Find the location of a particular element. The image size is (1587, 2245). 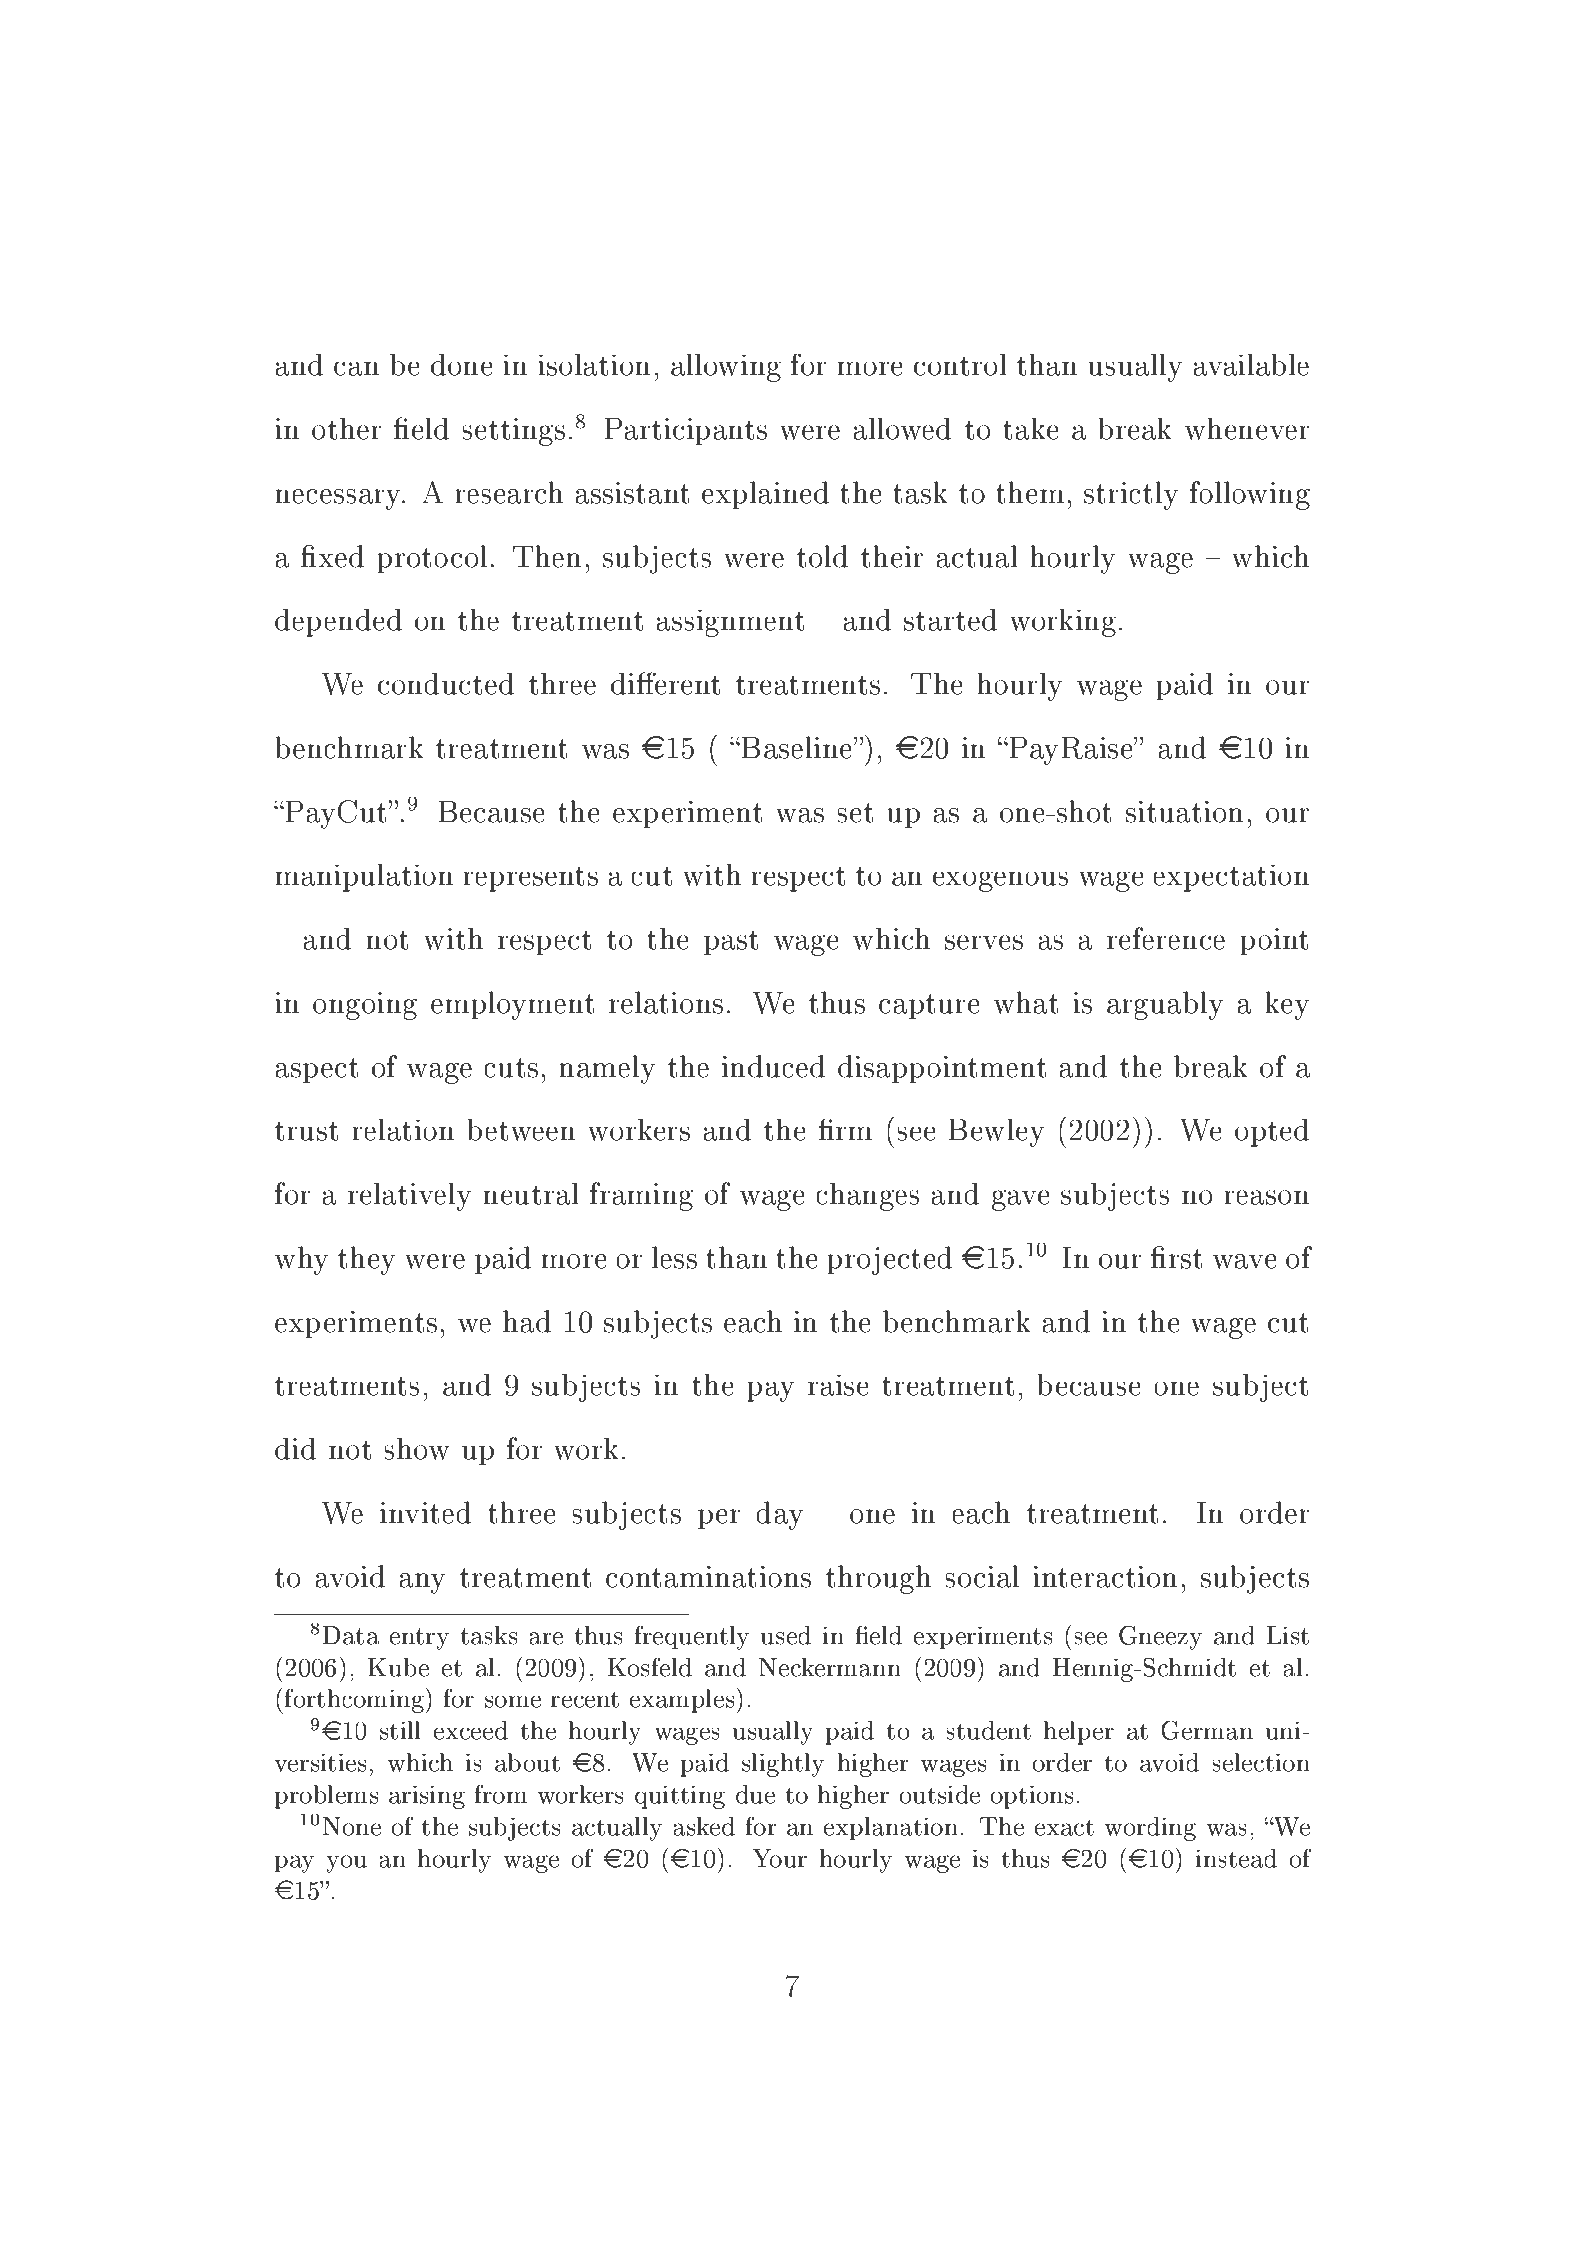

expectation is located at coordinates (1231, 878).
